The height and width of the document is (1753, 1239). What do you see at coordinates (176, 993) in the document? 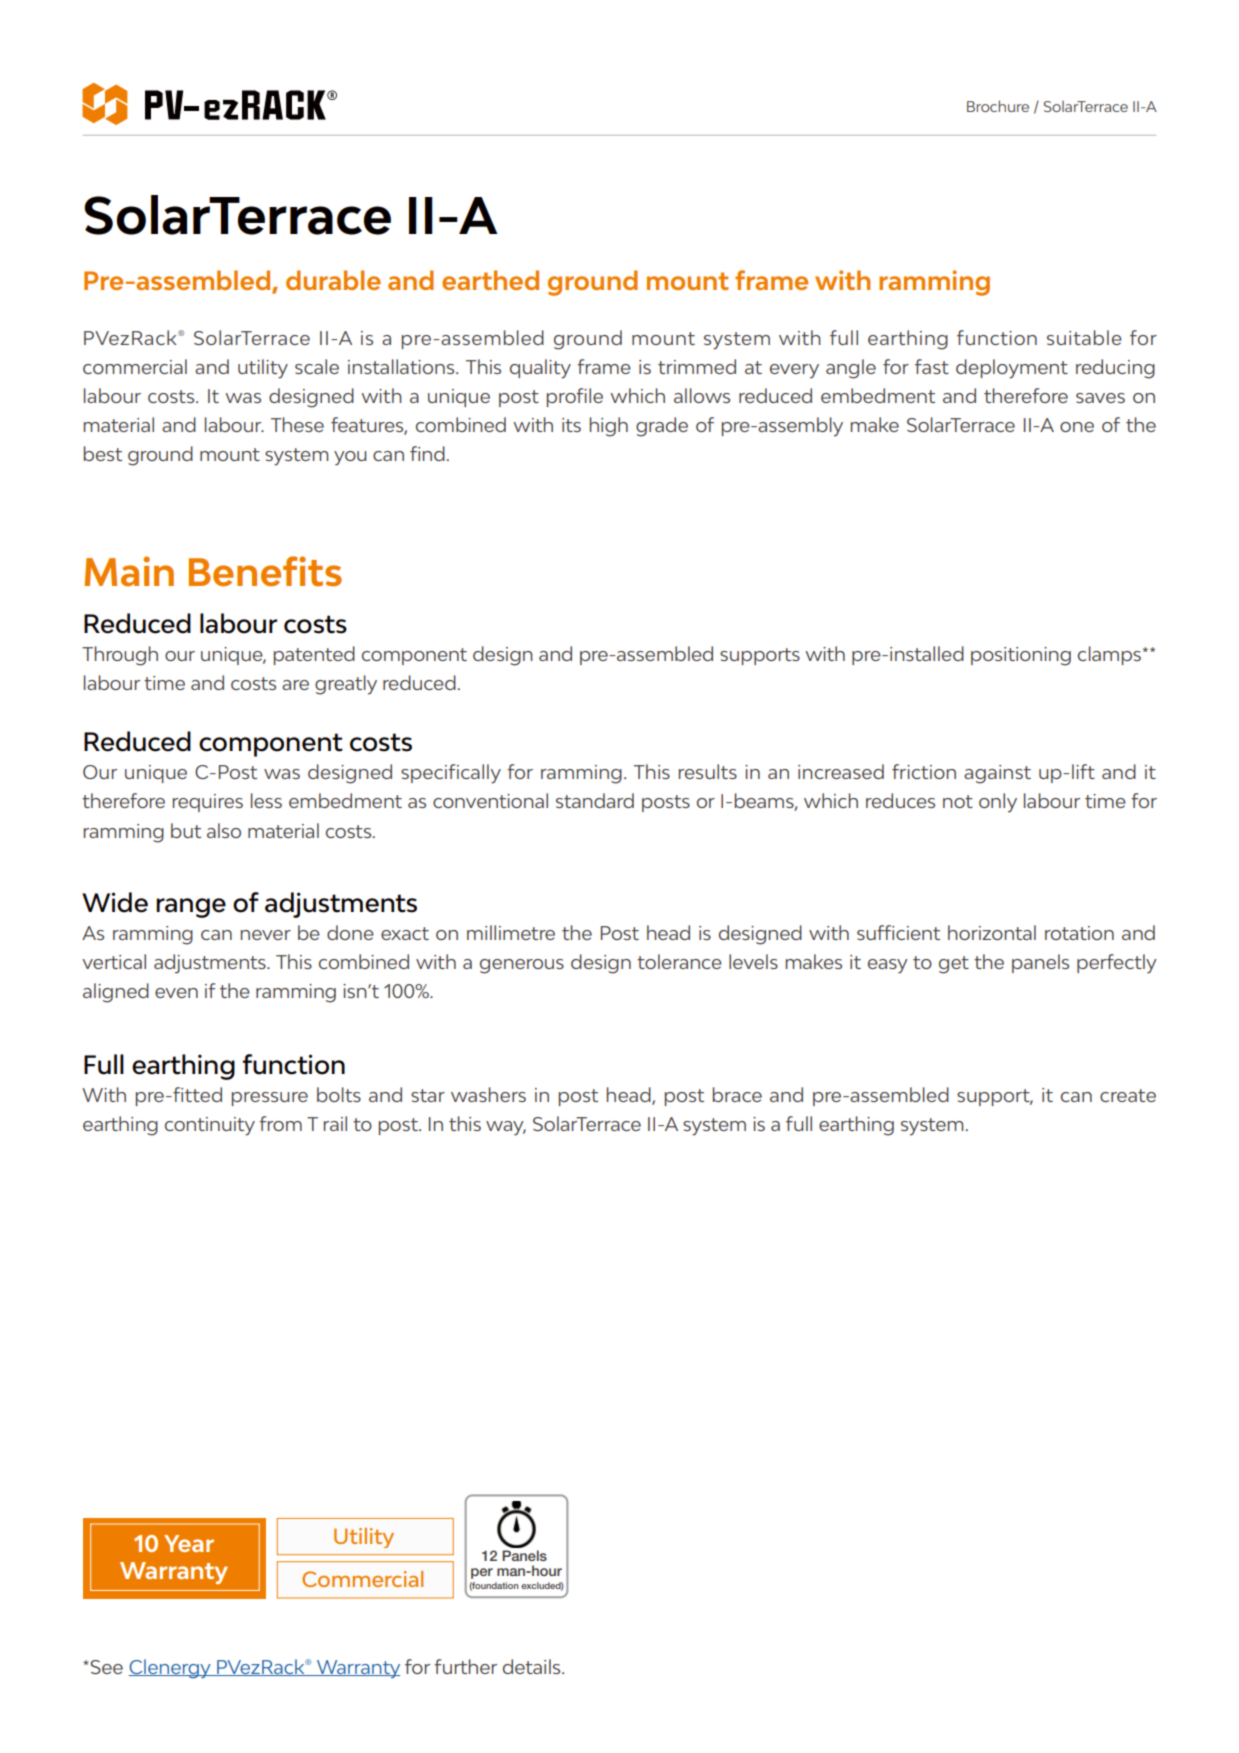
I see `even` at bounding box center [176, 993].
